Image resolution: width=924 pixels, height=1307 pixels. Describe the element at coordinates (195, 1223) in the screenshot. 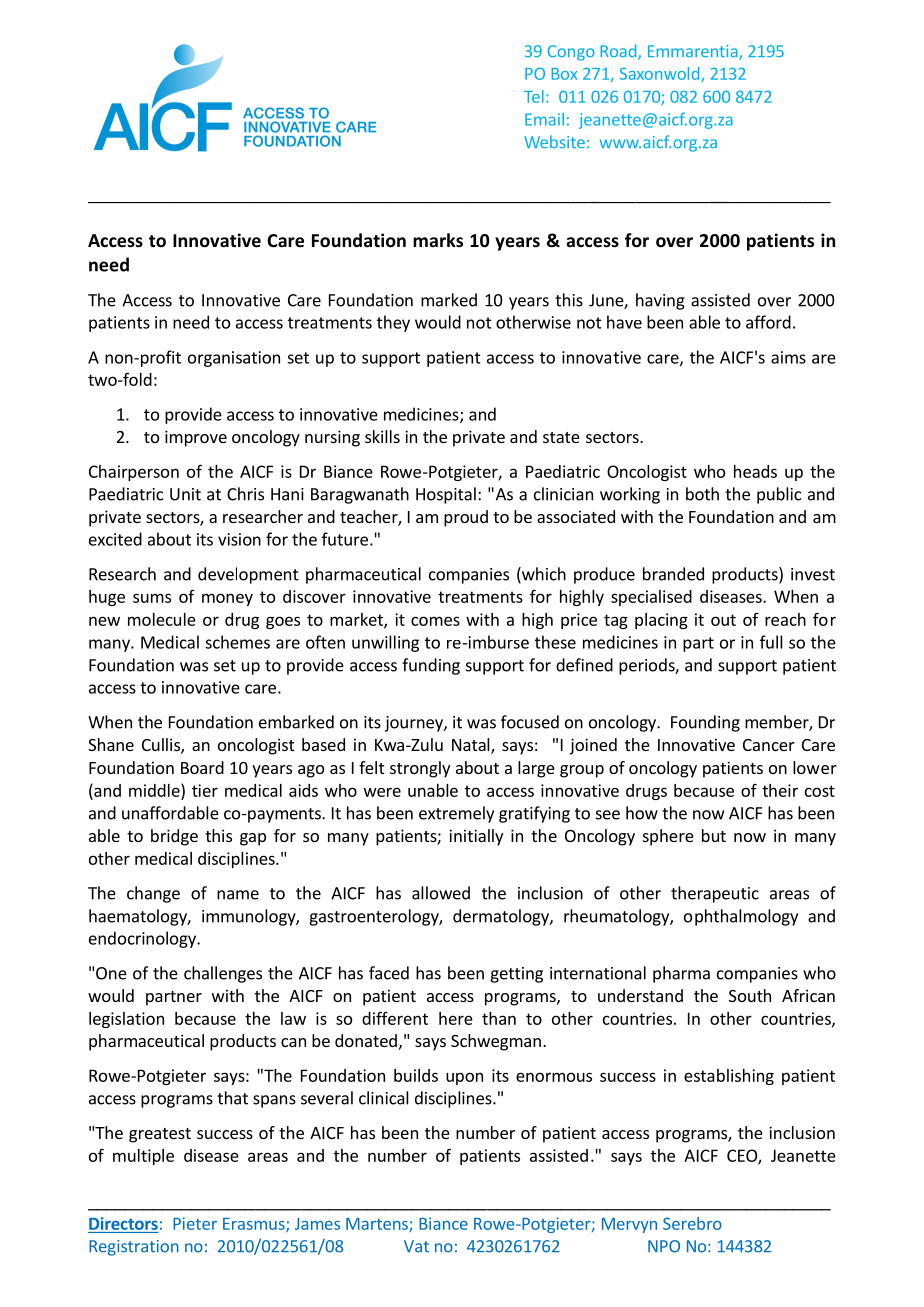

I see `Pieter` at that location.
